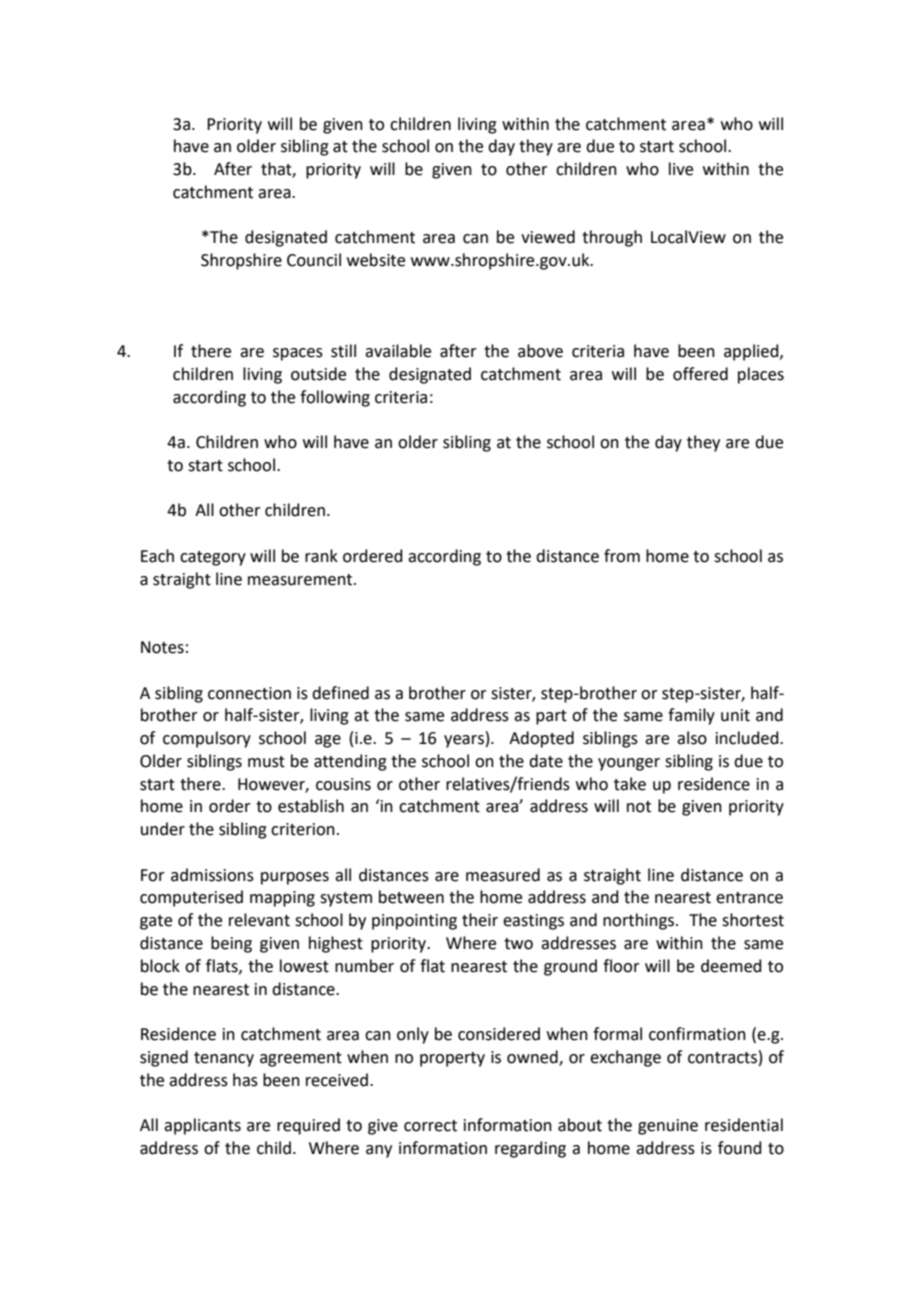  Describe the element at coordinates (314, 260) in the page. I see `Council` at that location.
